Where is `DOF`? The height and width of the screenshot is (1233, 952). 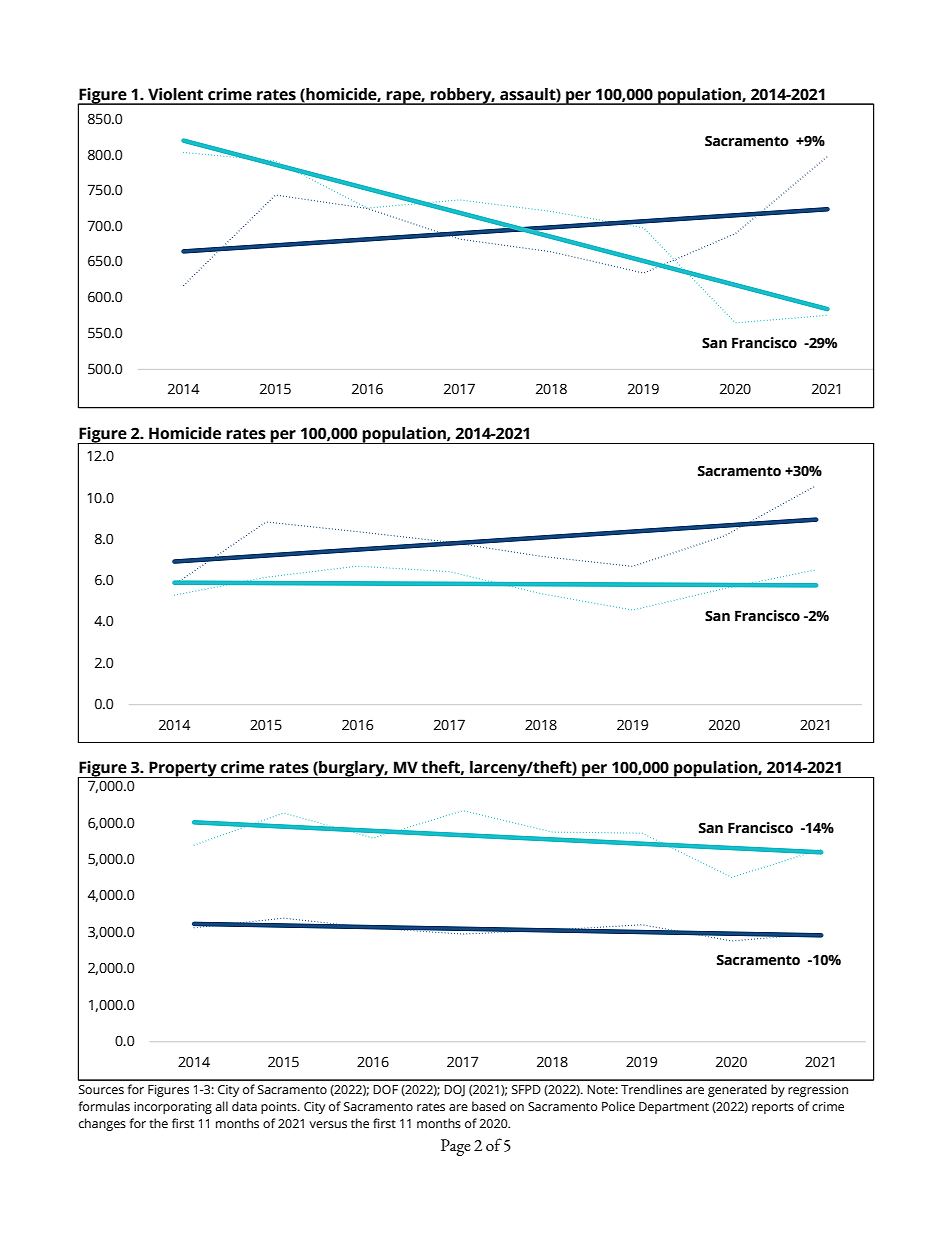
DOF is located at coordinates (385, 1089).
